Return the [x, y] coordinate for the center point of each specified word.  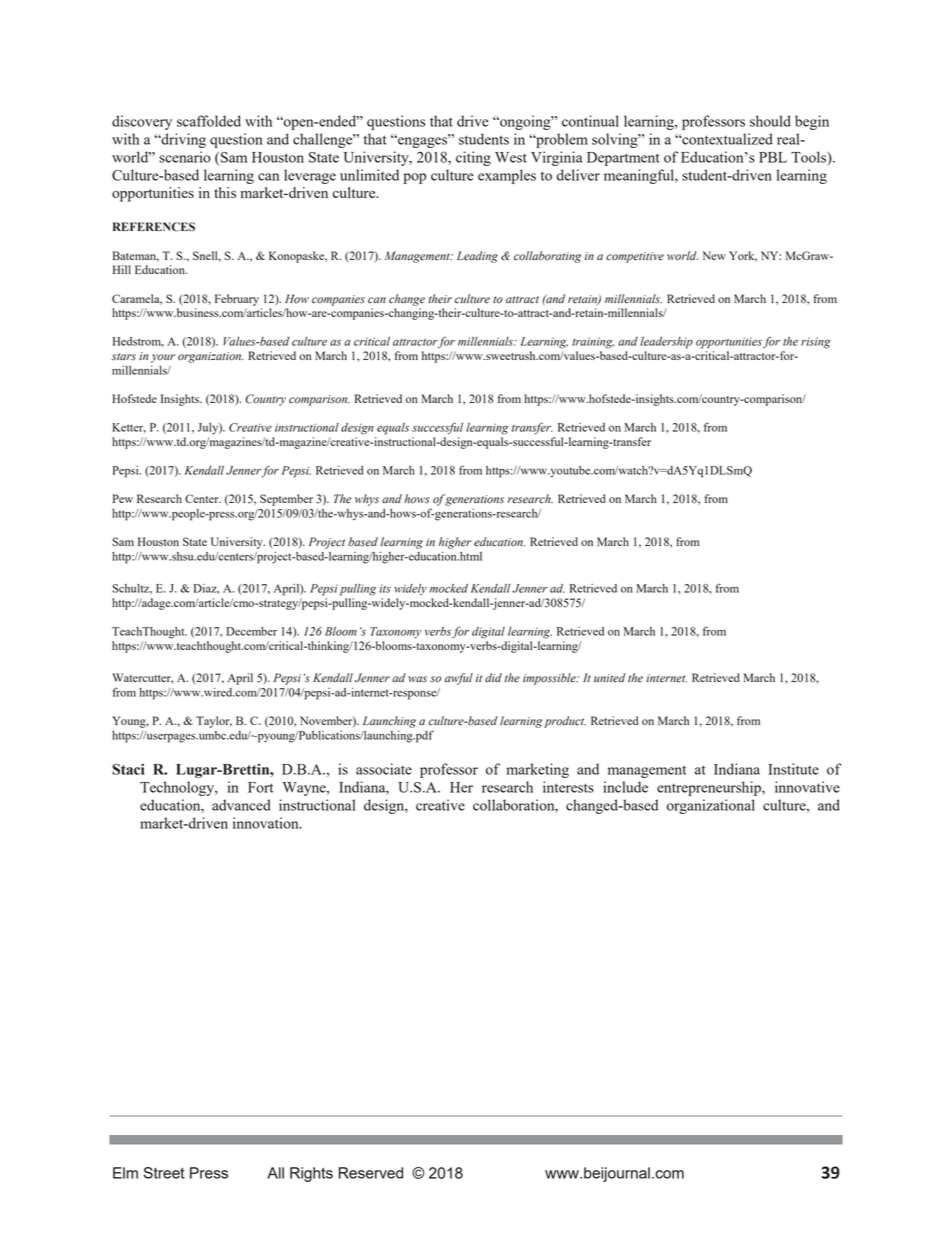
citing [473, 158]
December [251, 631]
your [163, 358]
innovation [267, 823]
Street [164, 1173]
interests [568, 787]
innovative [807, 787]
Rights [311, 1174]
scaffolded [209, 121]
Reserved [371, 1173]
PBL [773, 157]
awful [459, 679]
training [593, 343]
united [610, 678]
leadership [666, 343]
